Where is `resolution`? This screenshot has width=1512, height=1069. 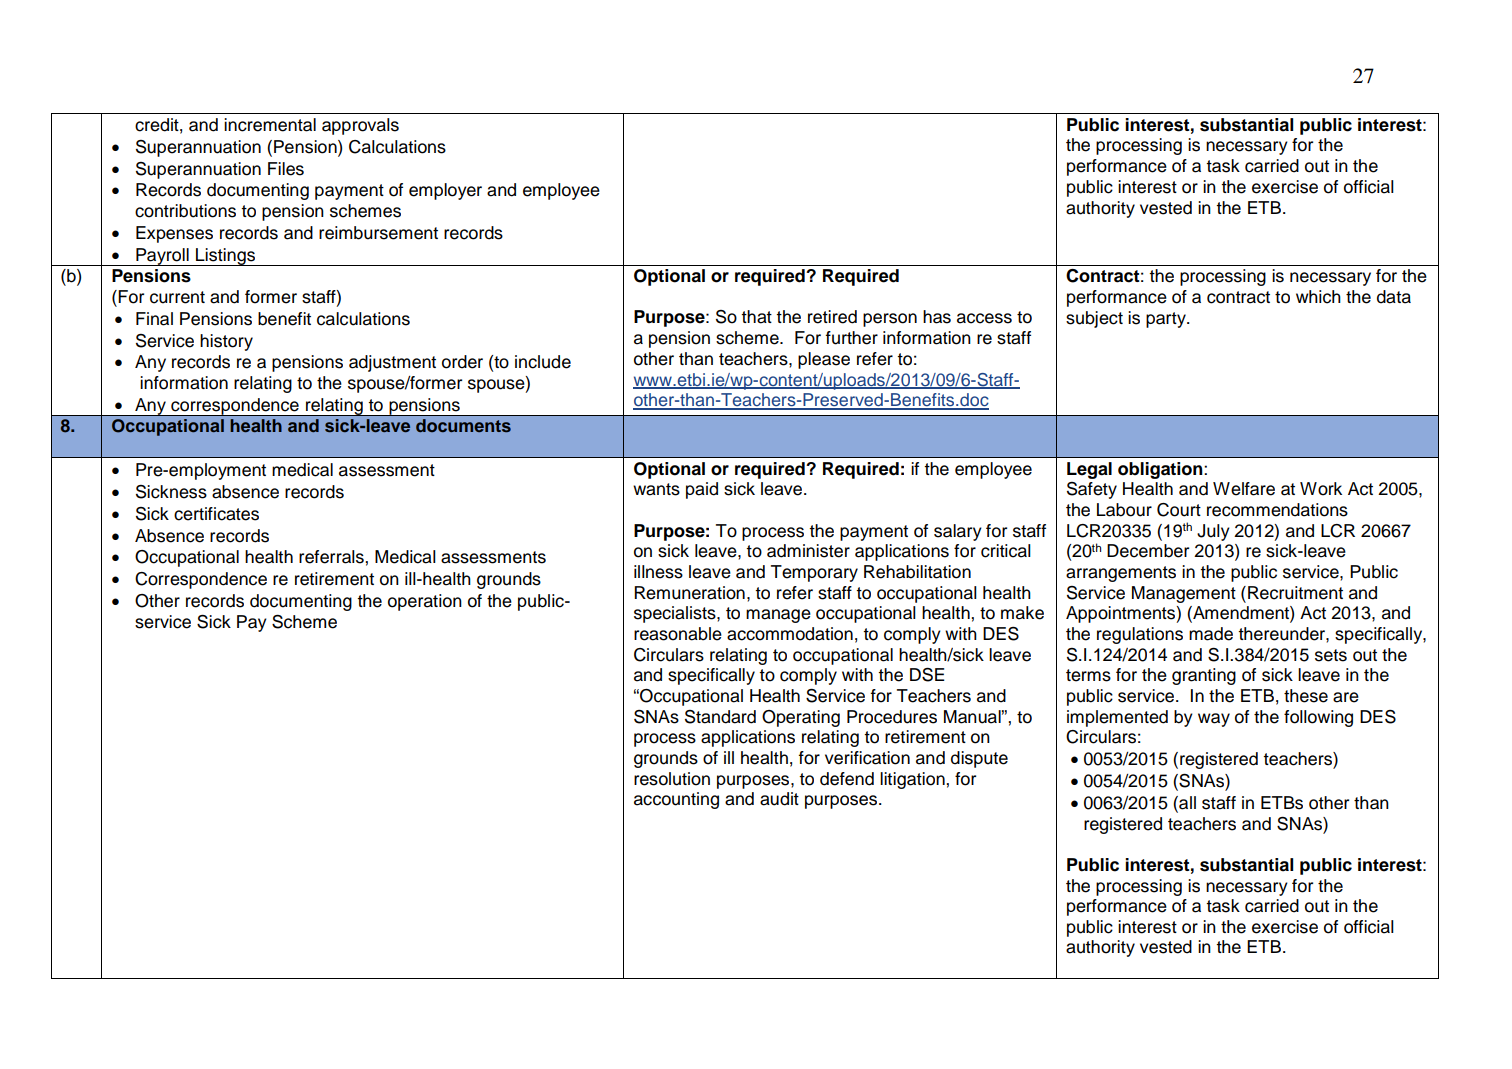 resolution is located at coordinates (672, 779).
